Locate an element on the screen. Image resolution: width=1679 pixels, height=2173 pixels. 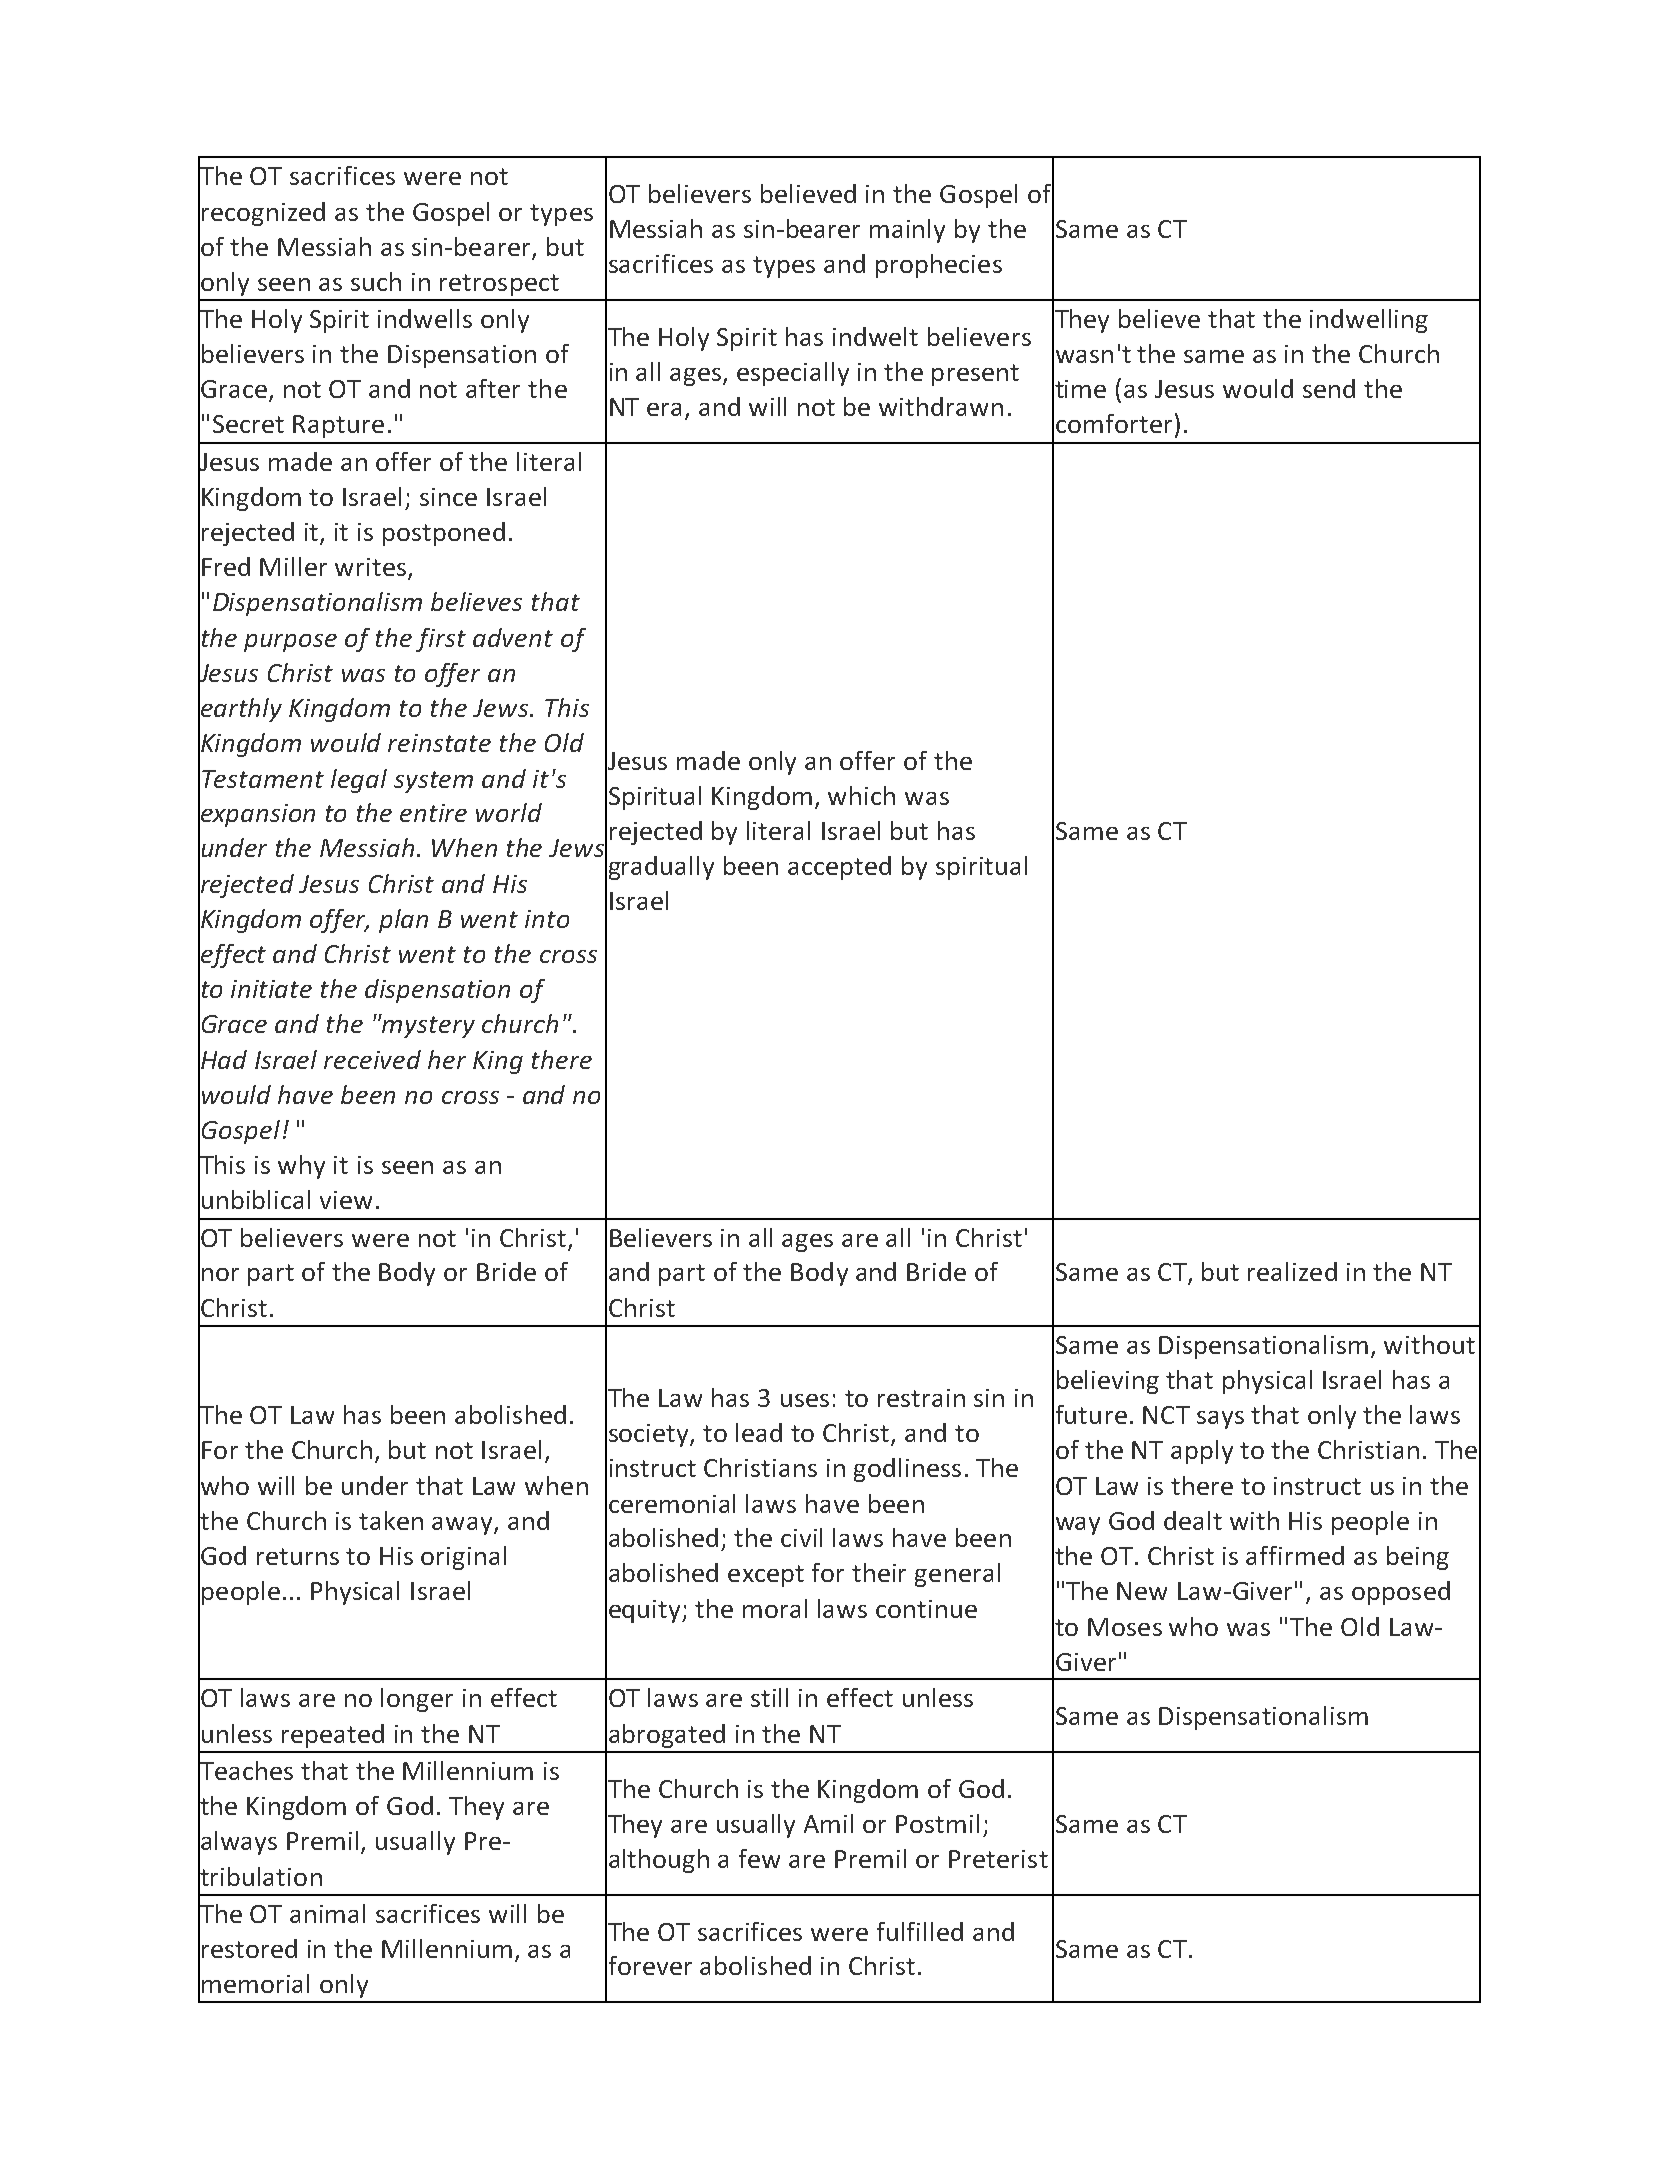
realized is located at coordinates (1292, 1271).
